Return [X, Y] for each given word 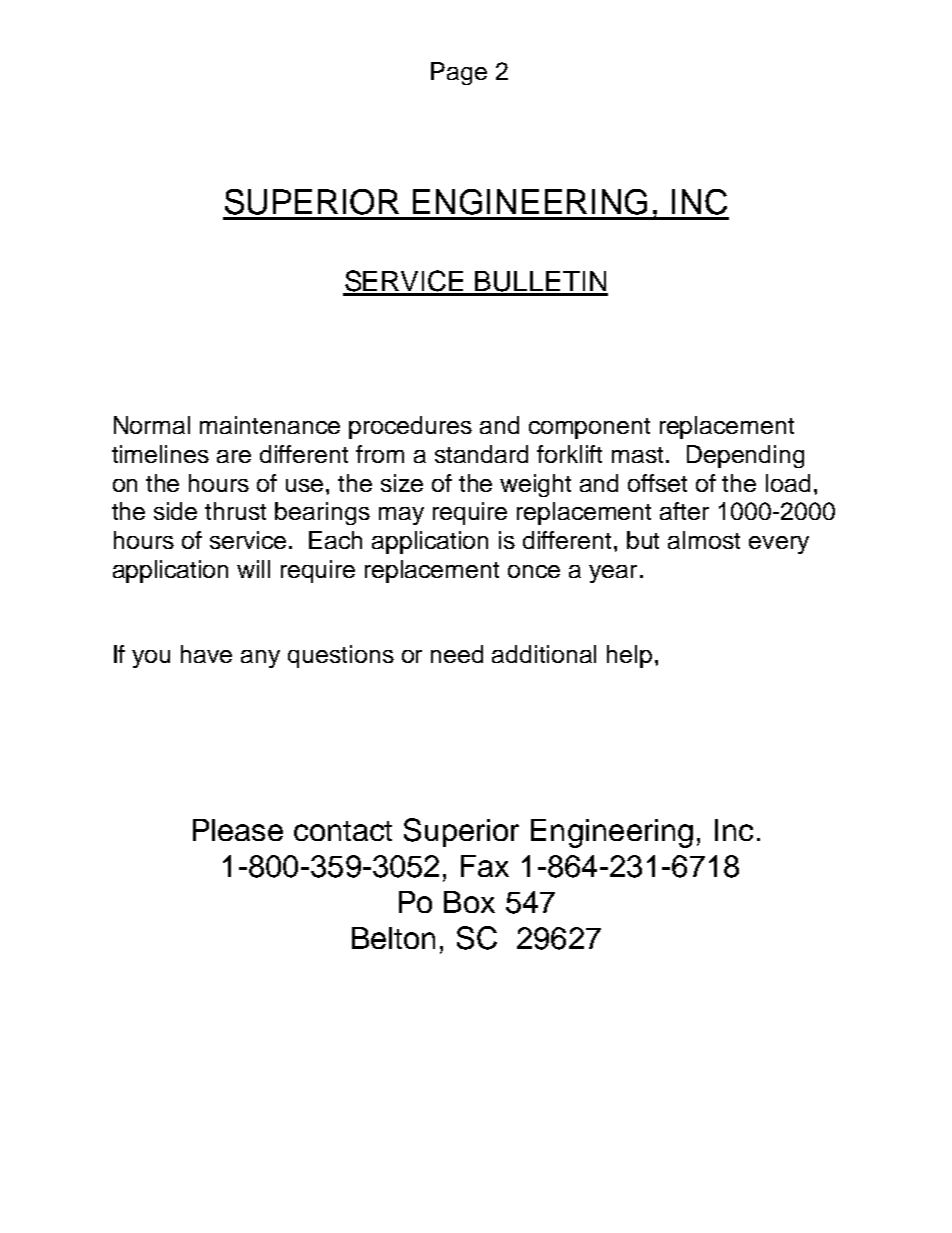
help [629, 656]
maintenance [270, 425]
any [260, 659]
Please [238, 830]
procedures [410, 427]
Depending [745, 456]
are [234, 456]
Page [459, 73]
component [589, 428]
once [534, 571]
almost [704, 540]
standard [481, 454]
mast [639, 455]
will [253, 569]
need [457, 654]
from [380, 454]
